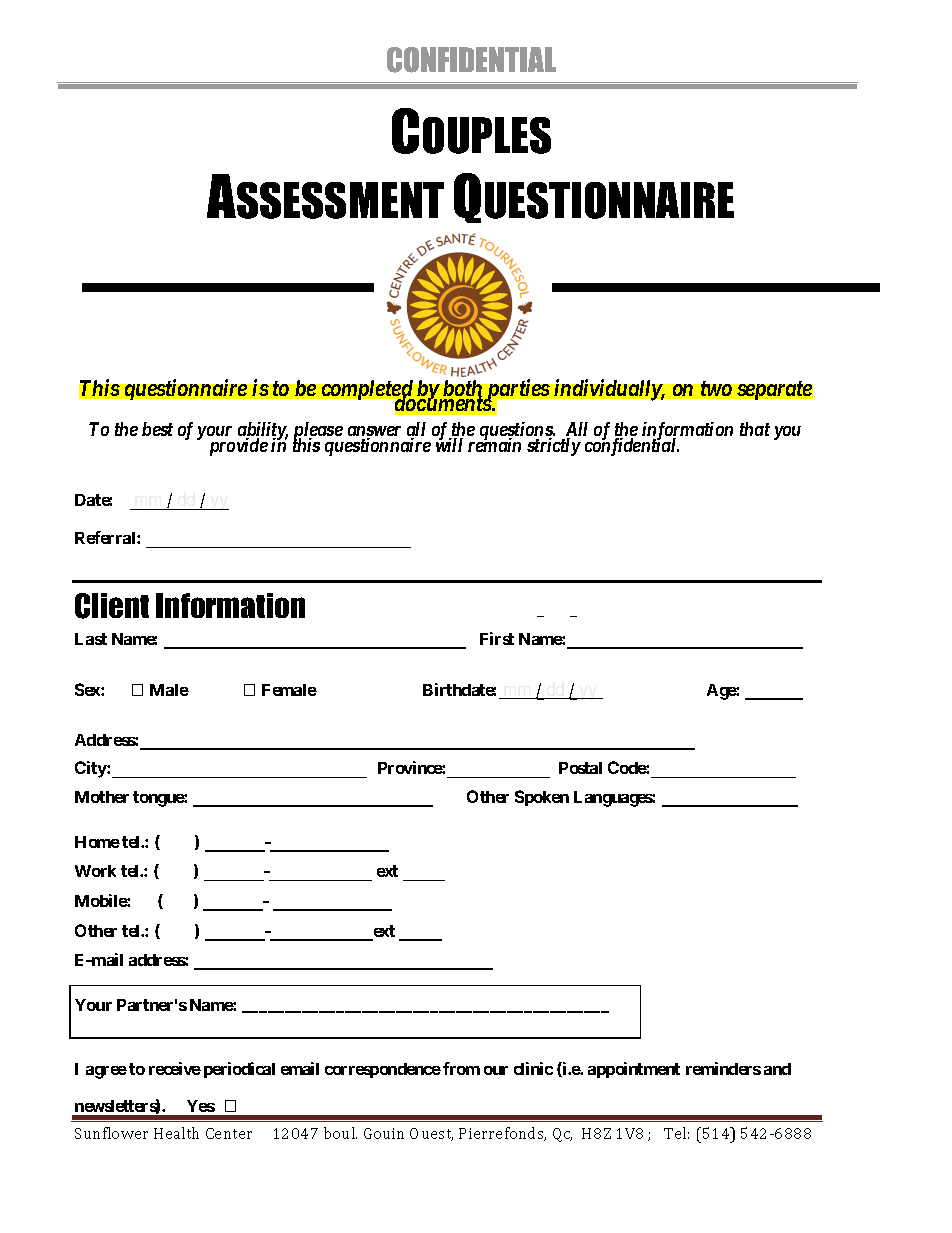 Image resolution: width=952 pixels, height=1233 pixels. Describe the element at coordinates (461, 1068) in the page. I see `from` at that location.
